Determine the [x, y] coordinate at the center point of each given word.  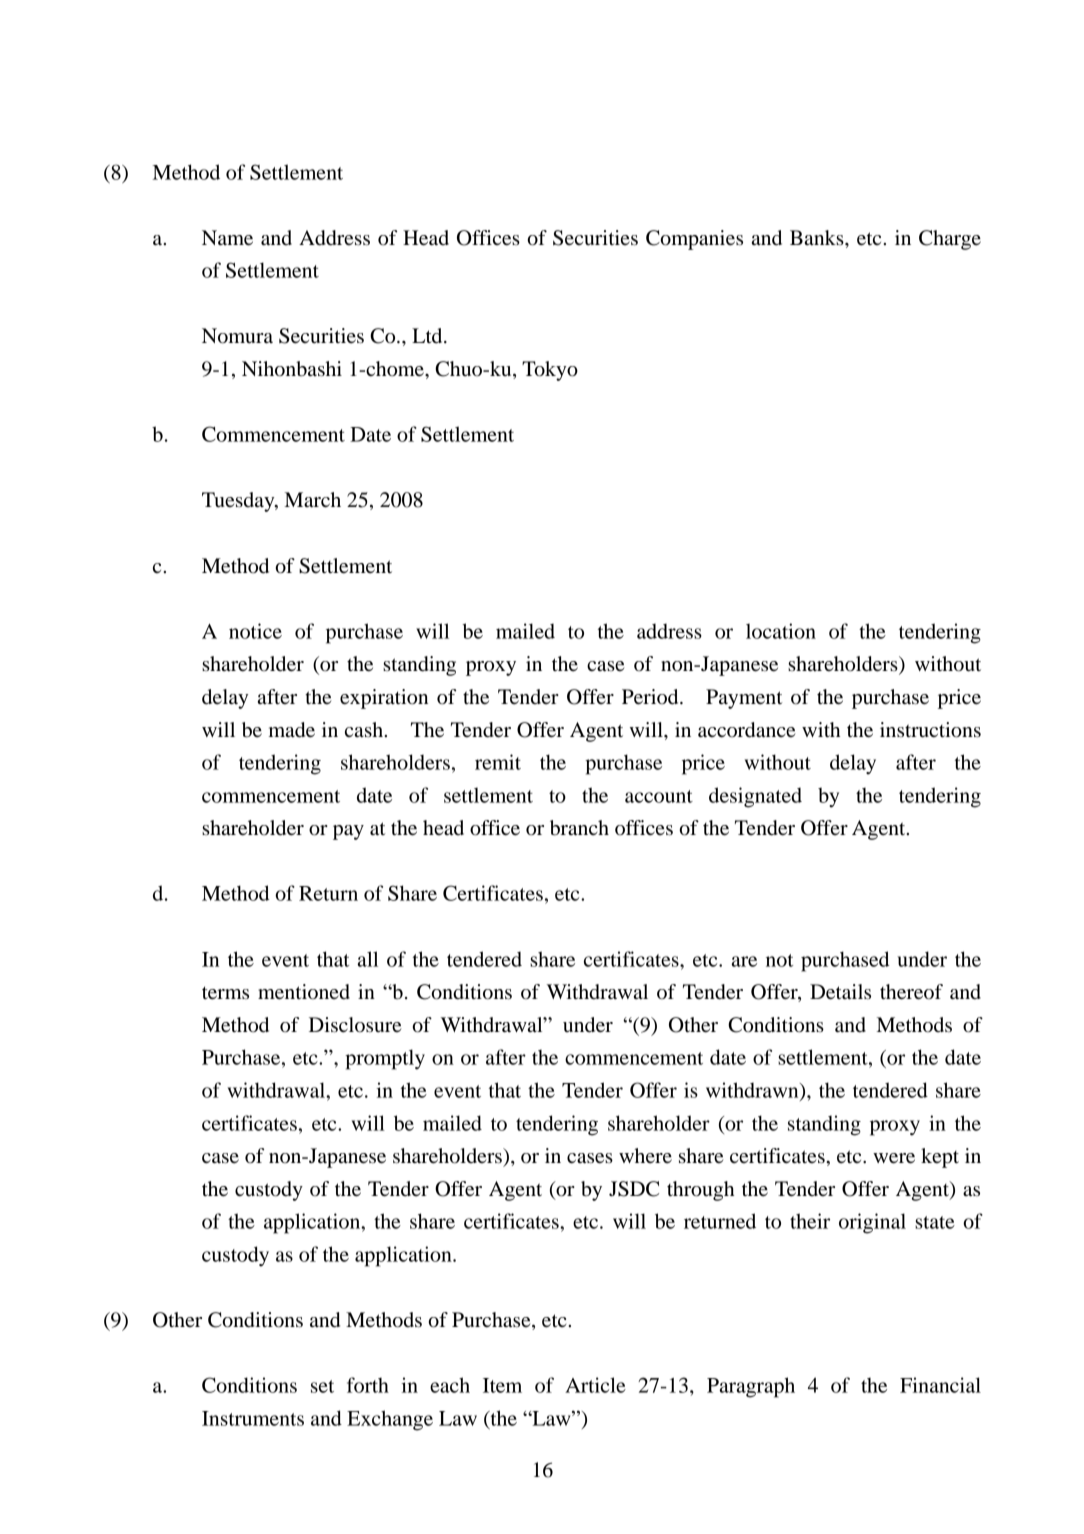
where [645, 1156]
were [894, 1158]
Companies [694, 240]
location [781, 631]
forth [368, 1385]
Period [651, 697]
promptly [385, 1059]
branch [579, 828]
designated [755, 797]
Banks [818, 237]
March [313, 500]
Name [227, 238]
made [292, 730]
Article [595, 1385]
